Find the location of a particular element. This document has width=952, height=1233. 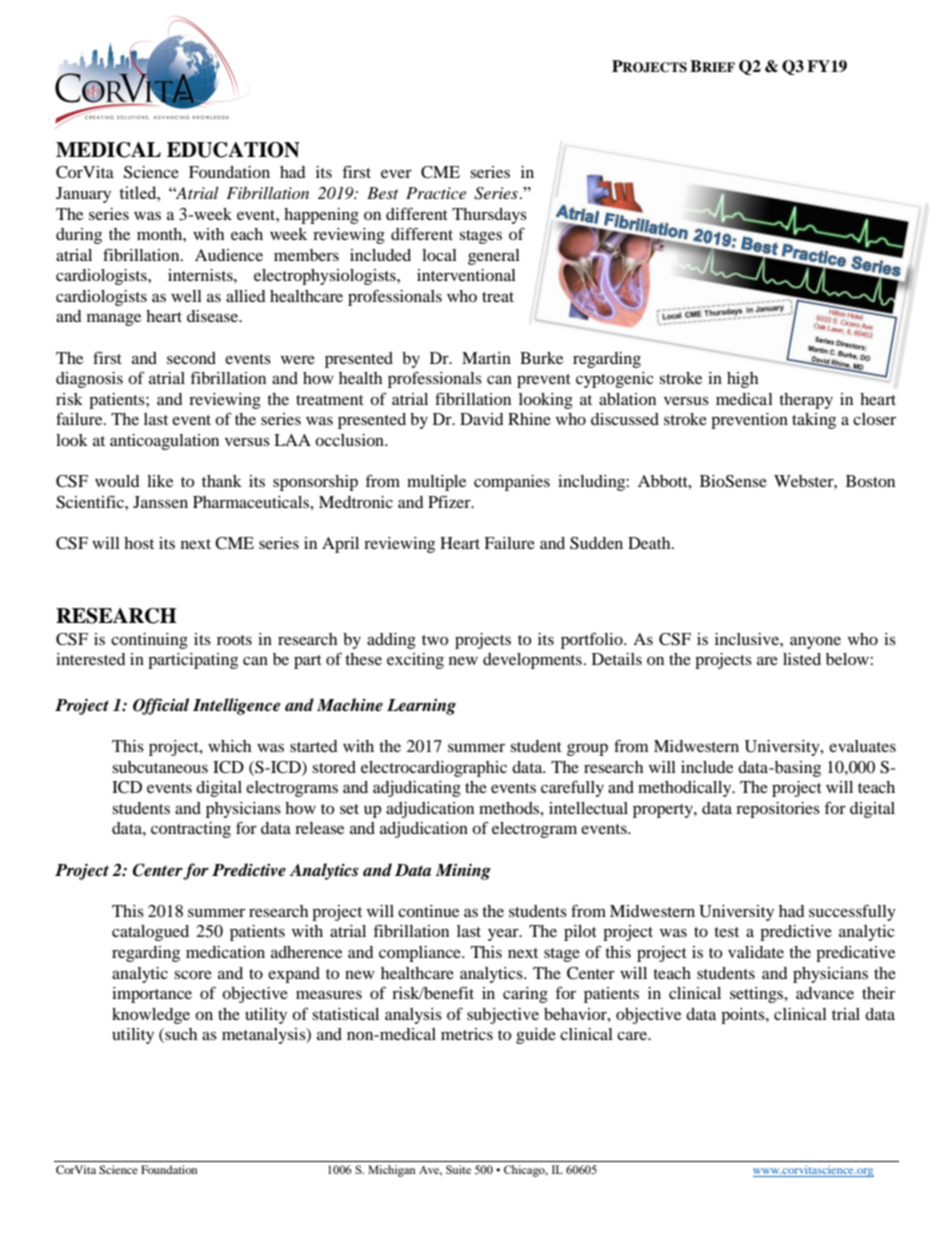

Practice is located at coordinates (436, 193).
